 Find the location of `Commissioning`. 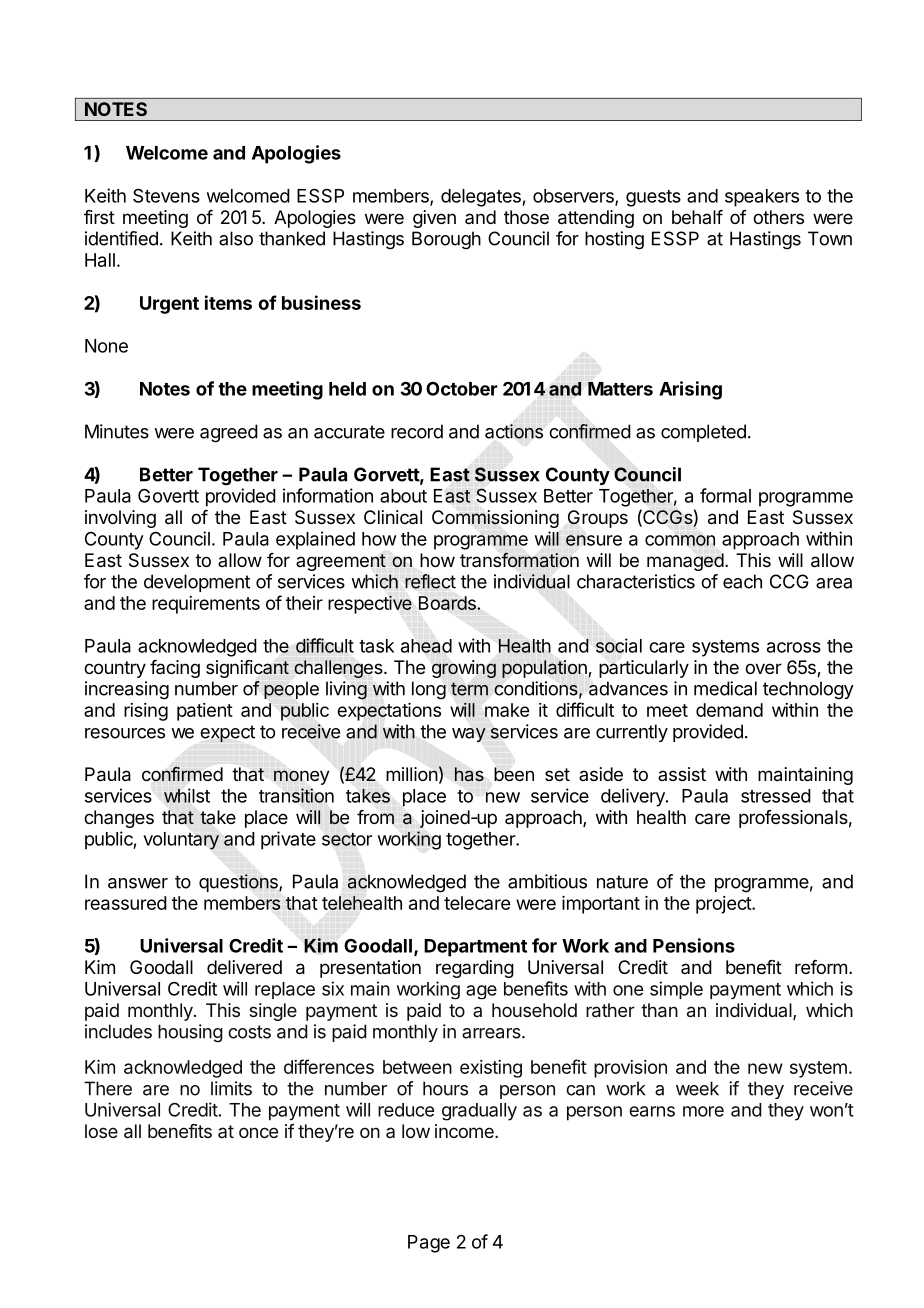

Commissioning is located at coordinates (495, 519).
